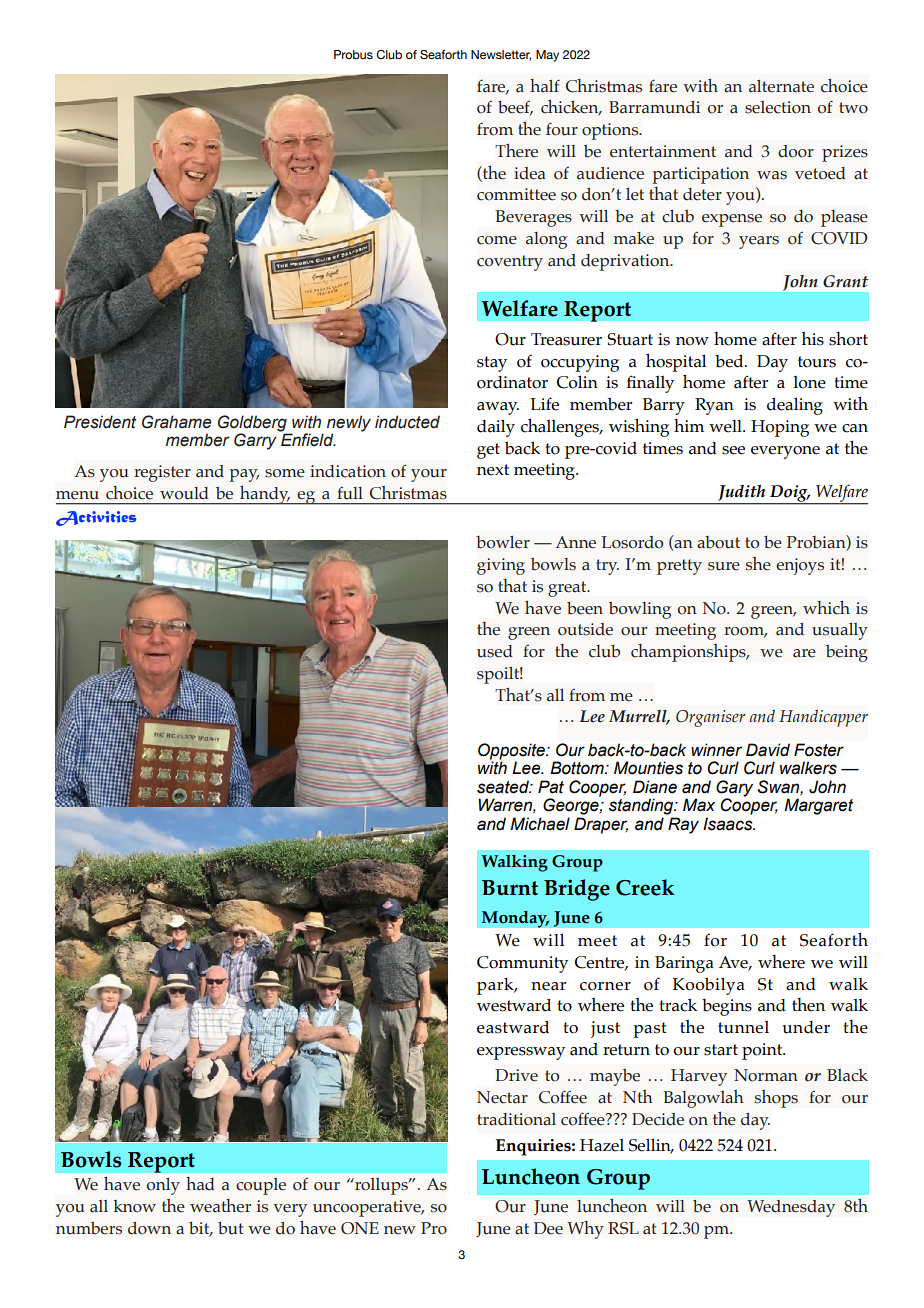  Describe the element at coordinates (515, 919) in the page. I see `Monday` at that location.
